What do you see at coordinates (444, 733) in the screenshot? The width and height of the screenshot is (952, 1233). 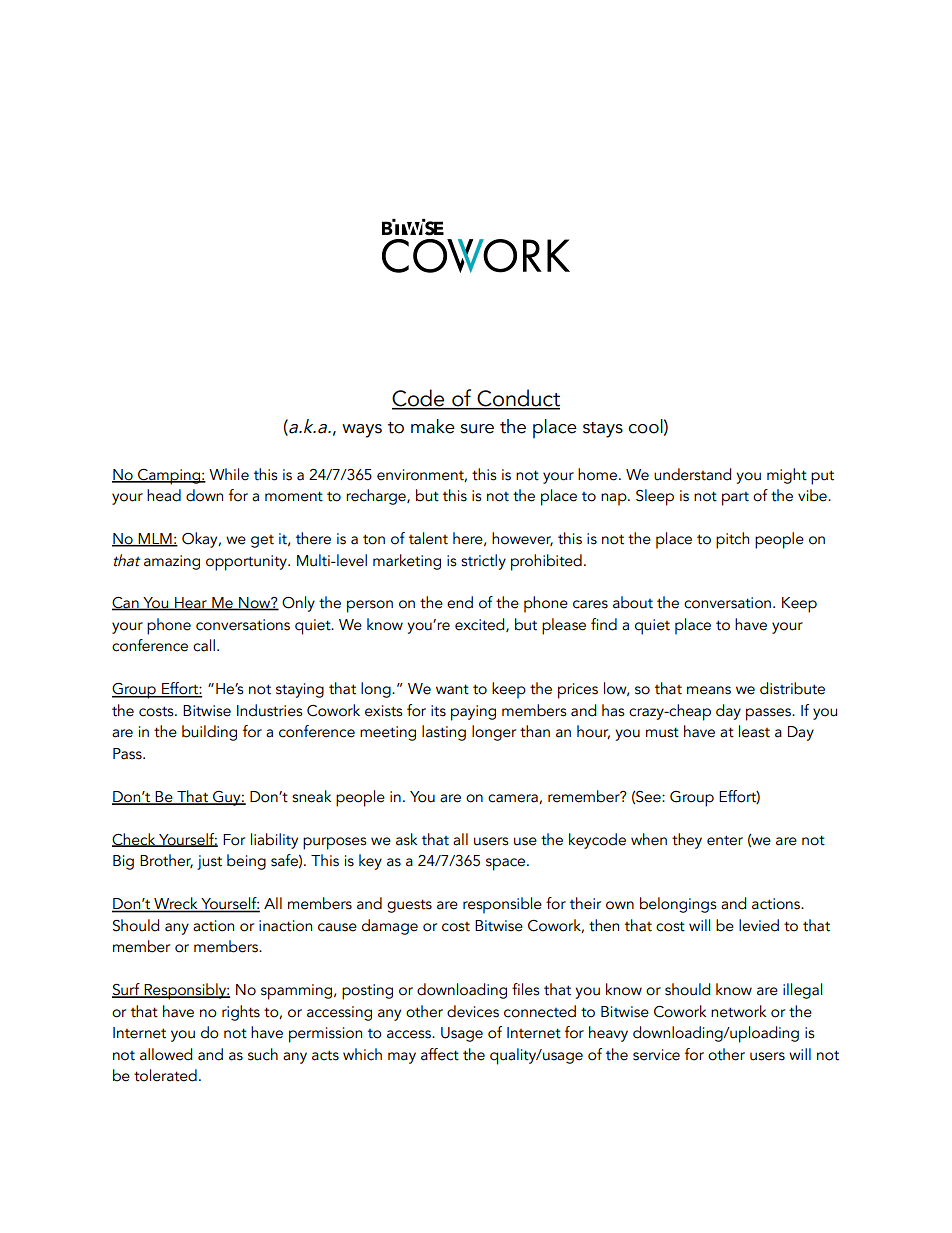 I see `lasting` at bounding box center [444, 733].
